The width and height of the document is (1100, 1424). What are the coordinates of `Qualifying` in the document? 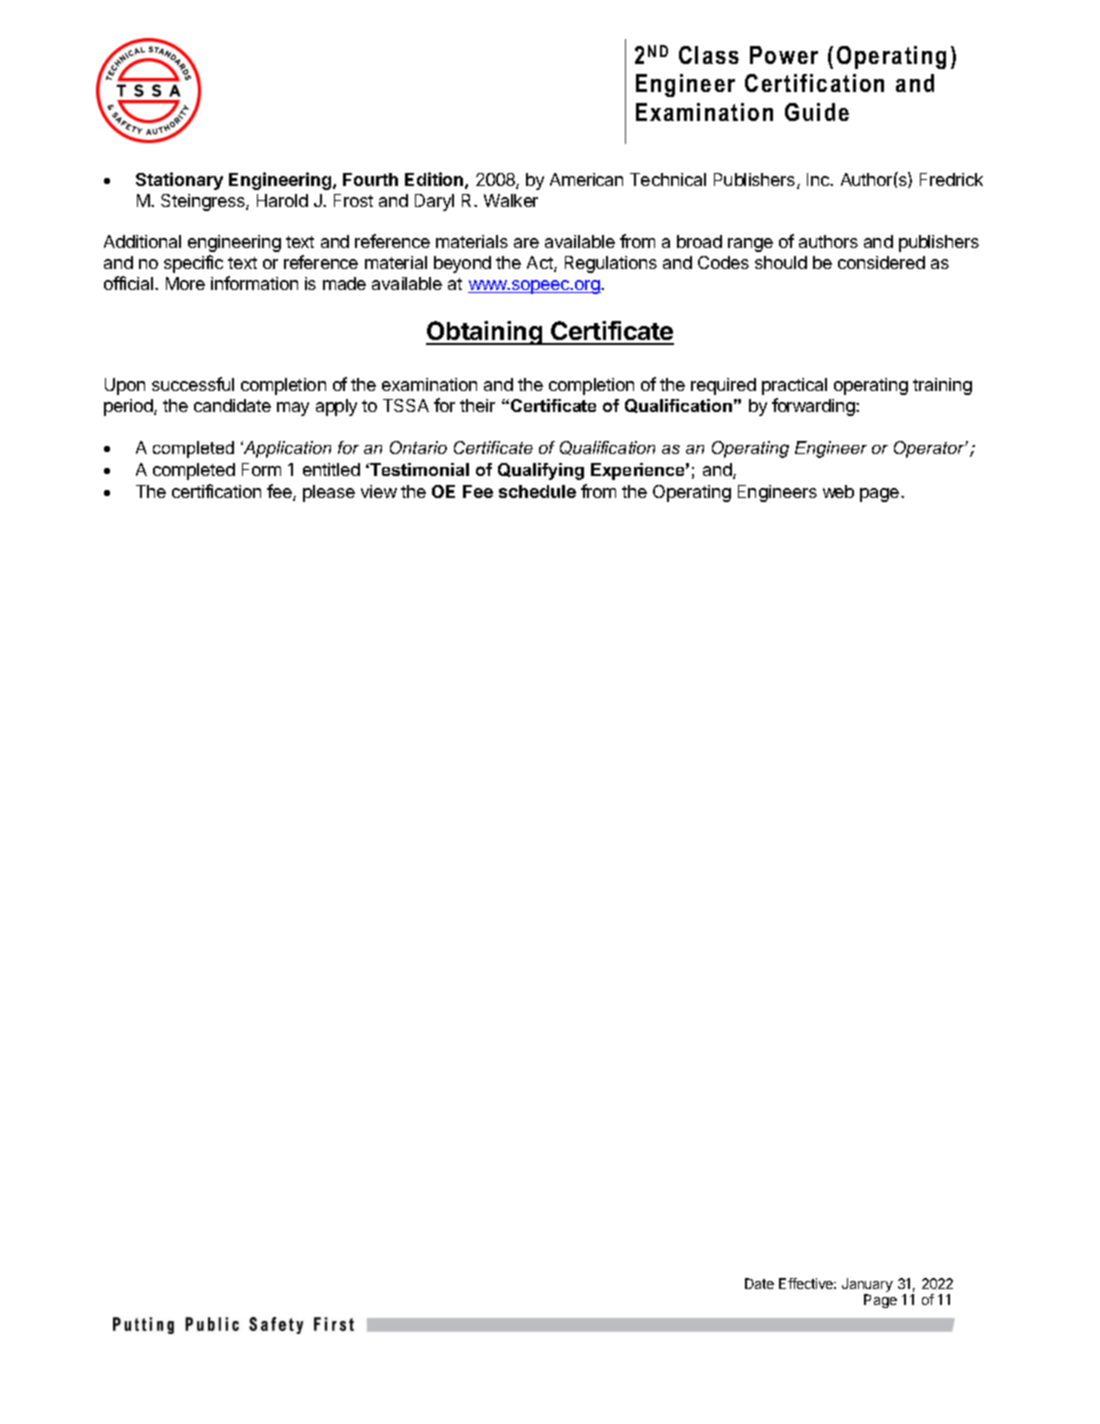 It's located at (541, 471).
